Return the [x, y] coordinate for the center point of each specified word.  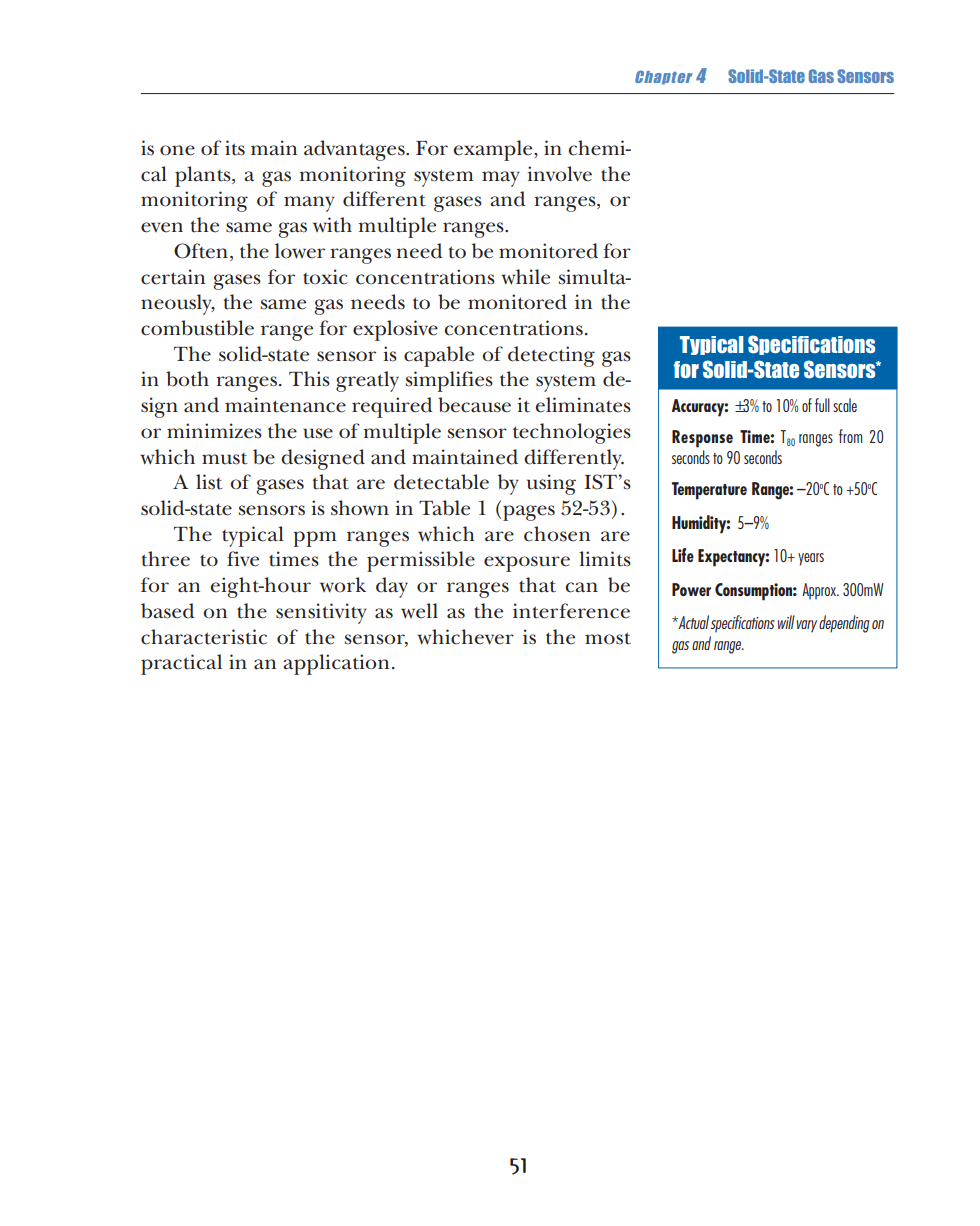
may [501, 179]
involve [559, 174]
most [608, 638]
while [525, 277]
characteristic [204, 637]
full [822, 405]
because [474, 405]
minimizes [214, 431]
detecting [551, 356]
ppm [315, 539]
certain [173, 277]
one [177, 150]
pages [529, 513]
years [811, 559]
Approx [820, 591]
